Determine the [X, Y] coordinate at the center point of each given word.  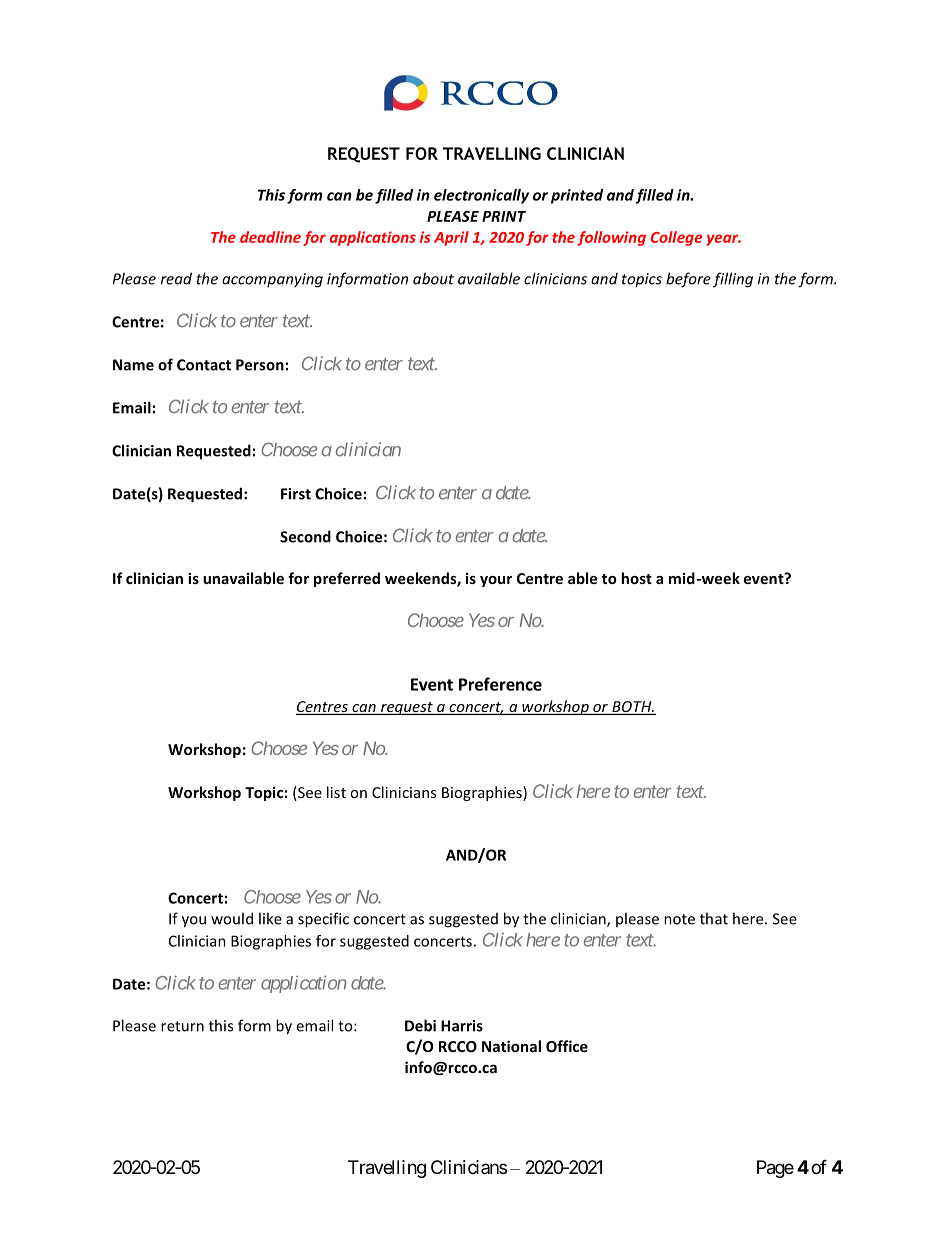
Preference [500, 684]
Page [775, 1169]
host [636, 578]
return [182, 1026]
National [511, 1046]
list [336, 792]
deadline [270, 237]
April [451, 238]
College [676, 238]
